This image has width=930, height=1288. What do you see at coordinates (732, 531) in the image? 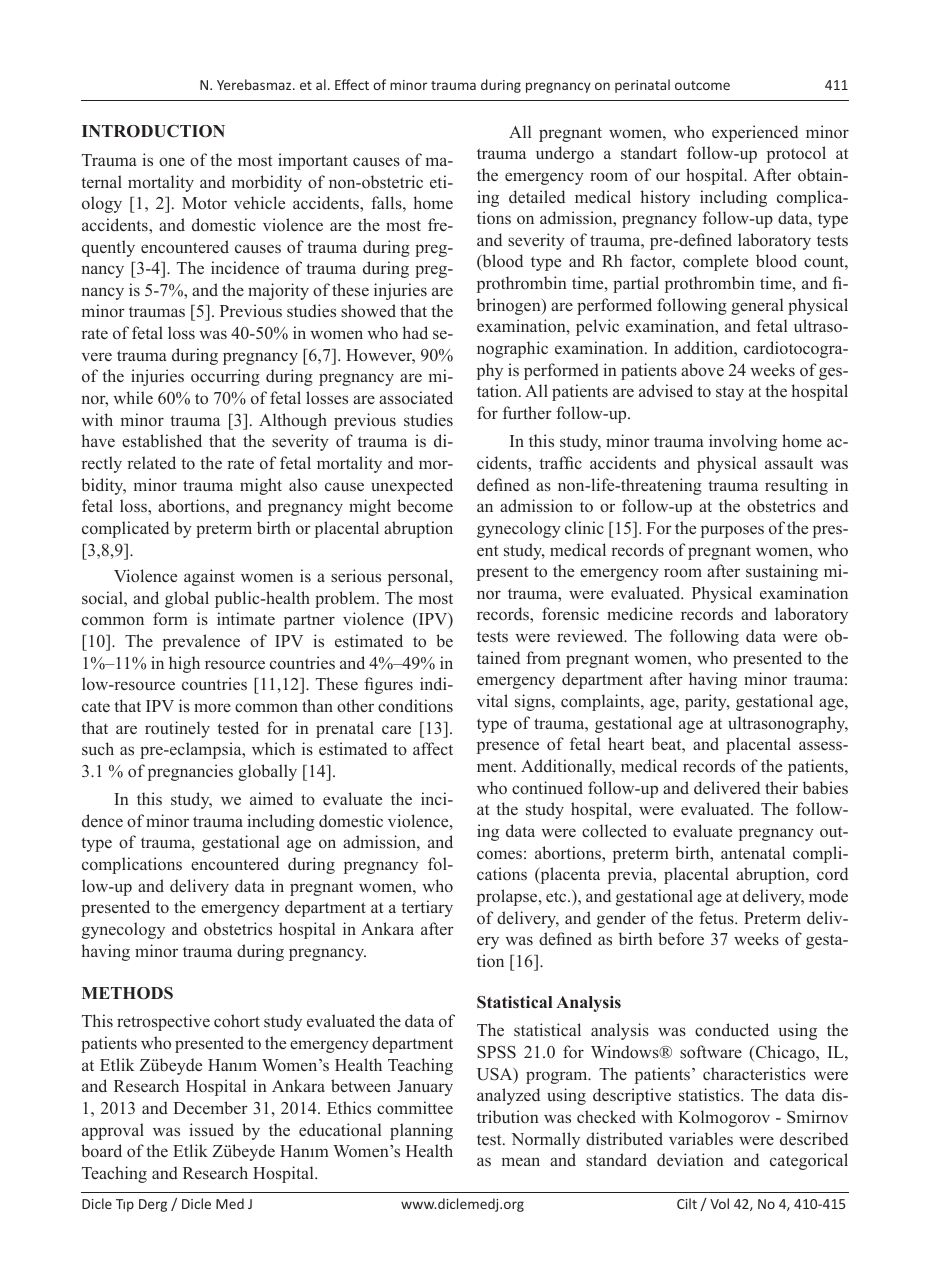
I see `purposes` at bounding box center [732, 531].
